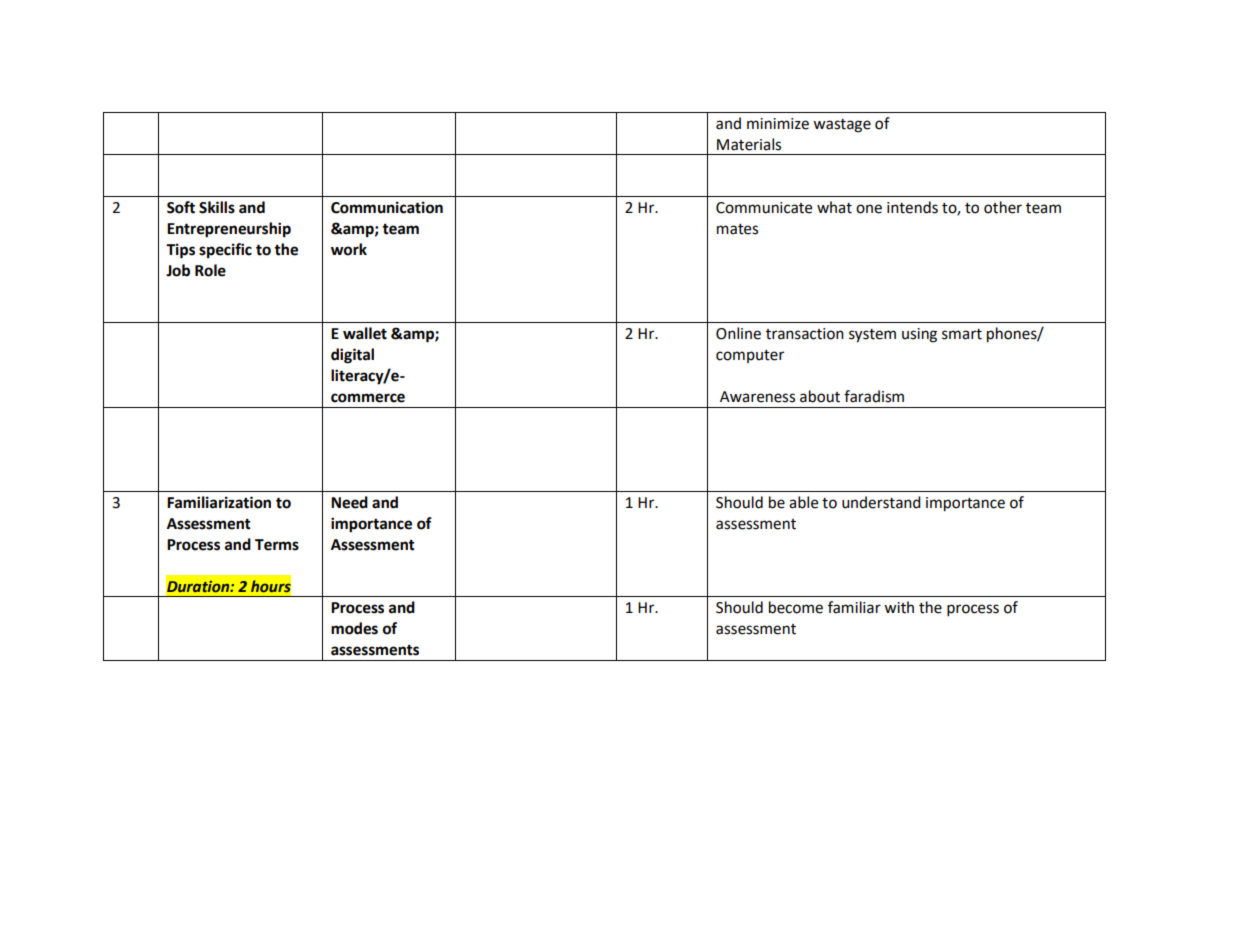 This document has width=1233, height=952. Describe the element at coordinates (352, 356) in the document. I see `digital` at that location.
